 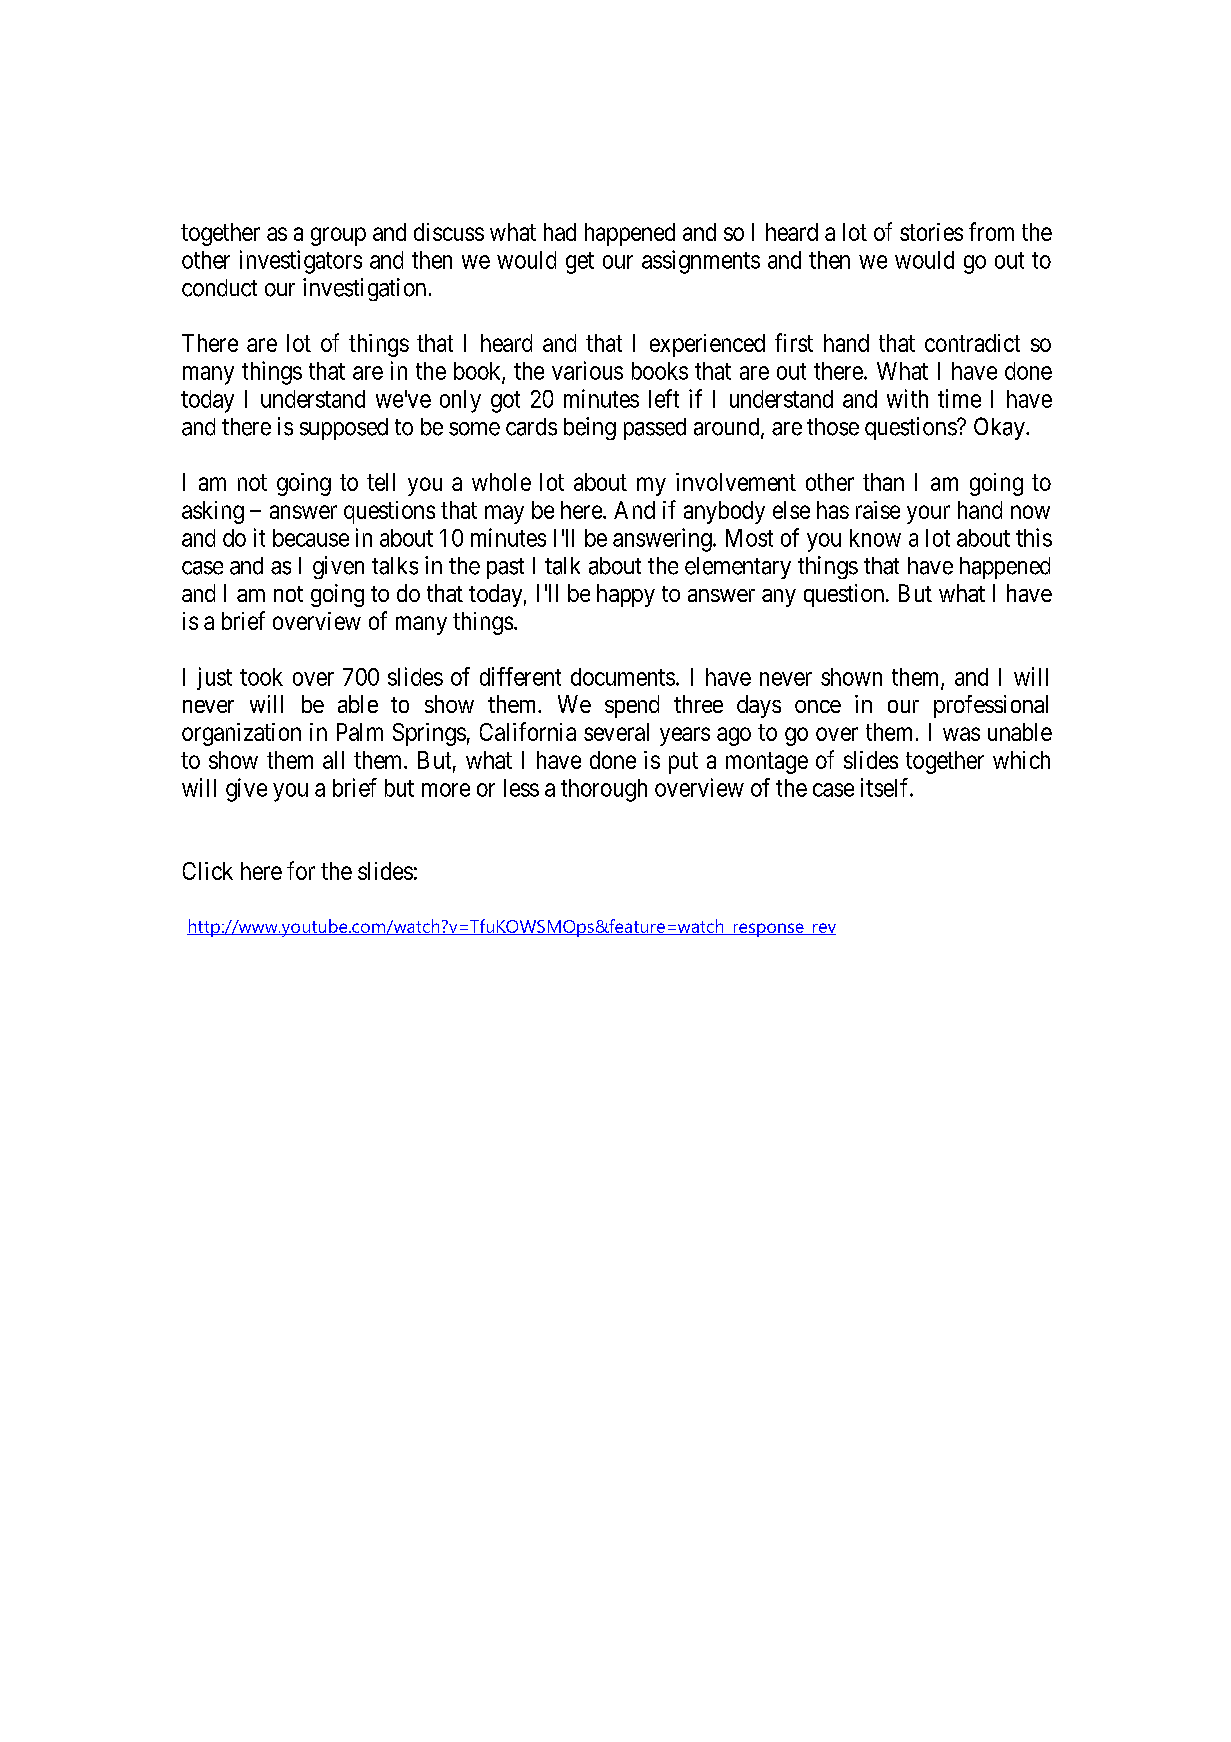 I want to click on stories, so click(x=931, y=232).
